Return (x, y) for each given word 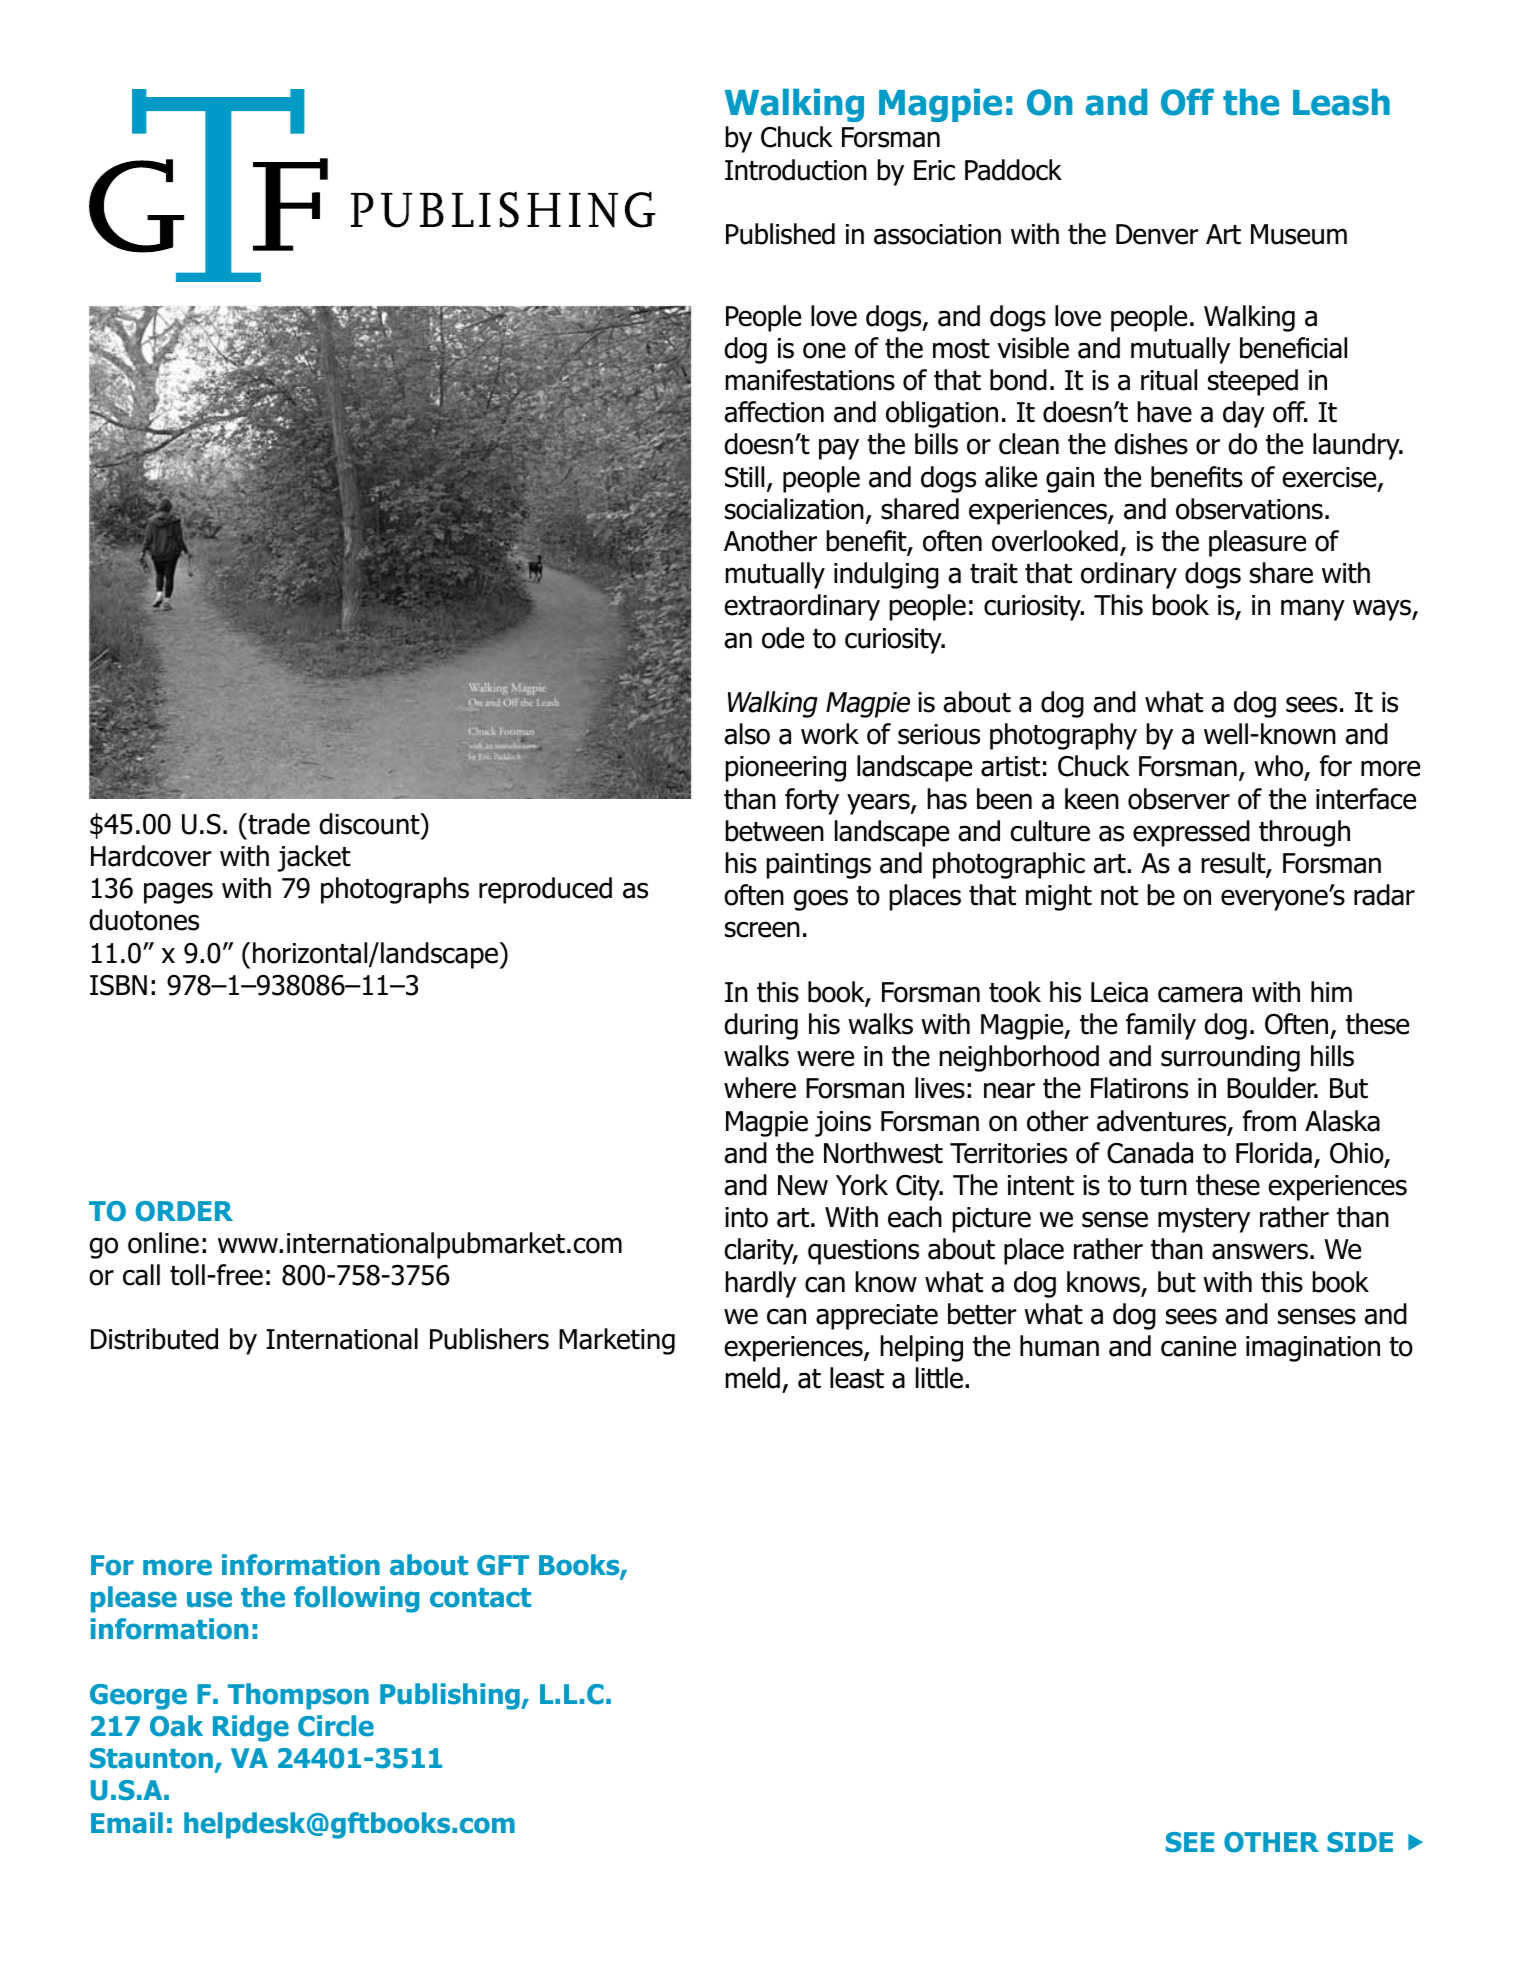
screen (762, 929)
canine (1198, 1346)
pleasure (1257, 543)
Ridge (251, 1728)
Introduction (796, 170)
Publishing (451, 1696)
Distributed (154, 1339)
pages (178, 893)
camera (1200, 994)
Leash (1341, 102)
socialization (794, 509)
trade (278, 824)
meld (753, 1378)
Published (780, 234)
